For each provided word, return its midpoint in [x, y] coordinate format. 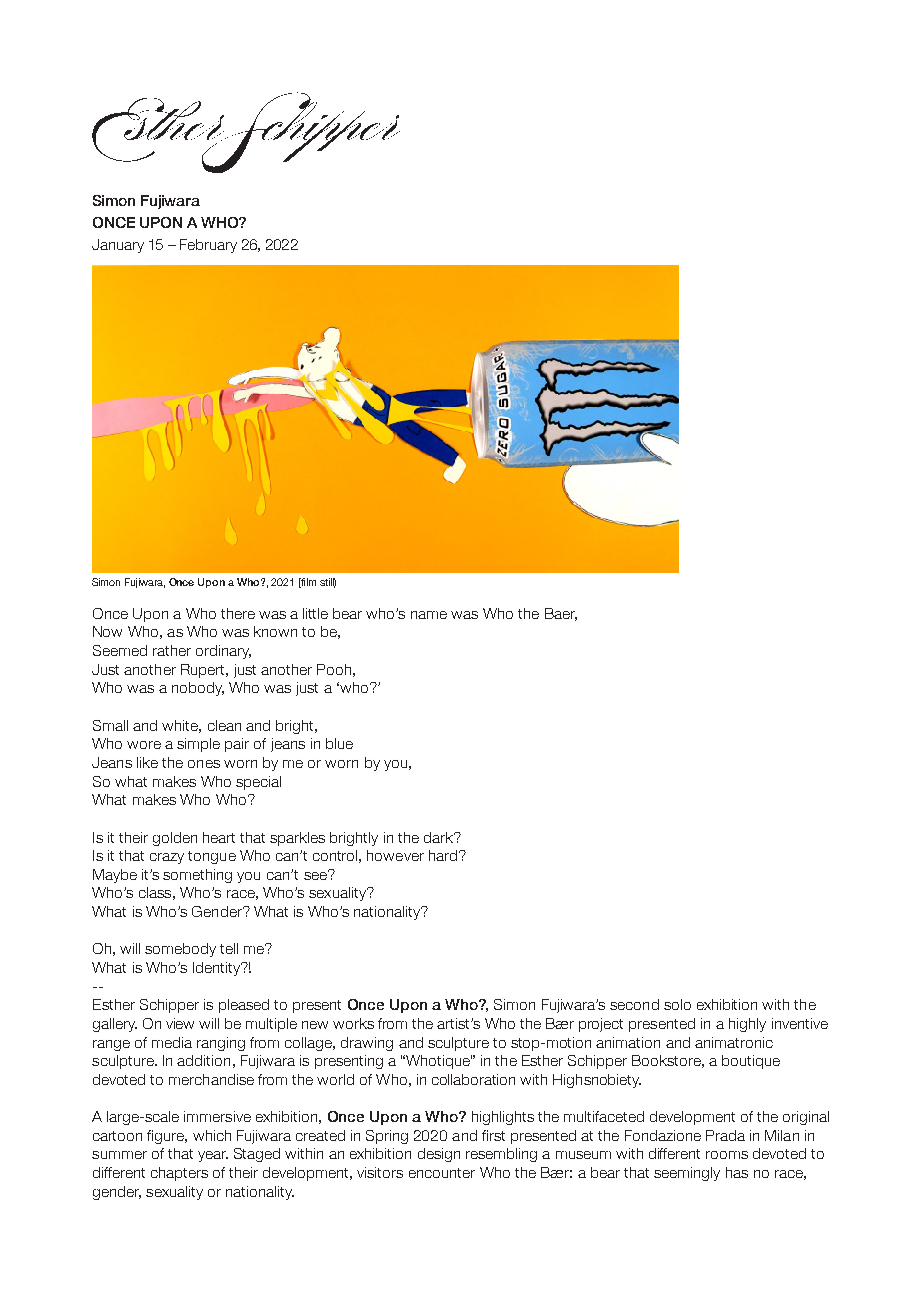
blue [339, 743]
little [315, 613]
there [238, 613]
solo [677, 1004]
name [429, 615]
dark [440, 837]
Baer [561, 614]
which [212, 1135]
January [118, 246]
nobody [198, 689]
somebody [180, 950]
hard [443, 855]
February [208, 246]
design [439, 1155]
